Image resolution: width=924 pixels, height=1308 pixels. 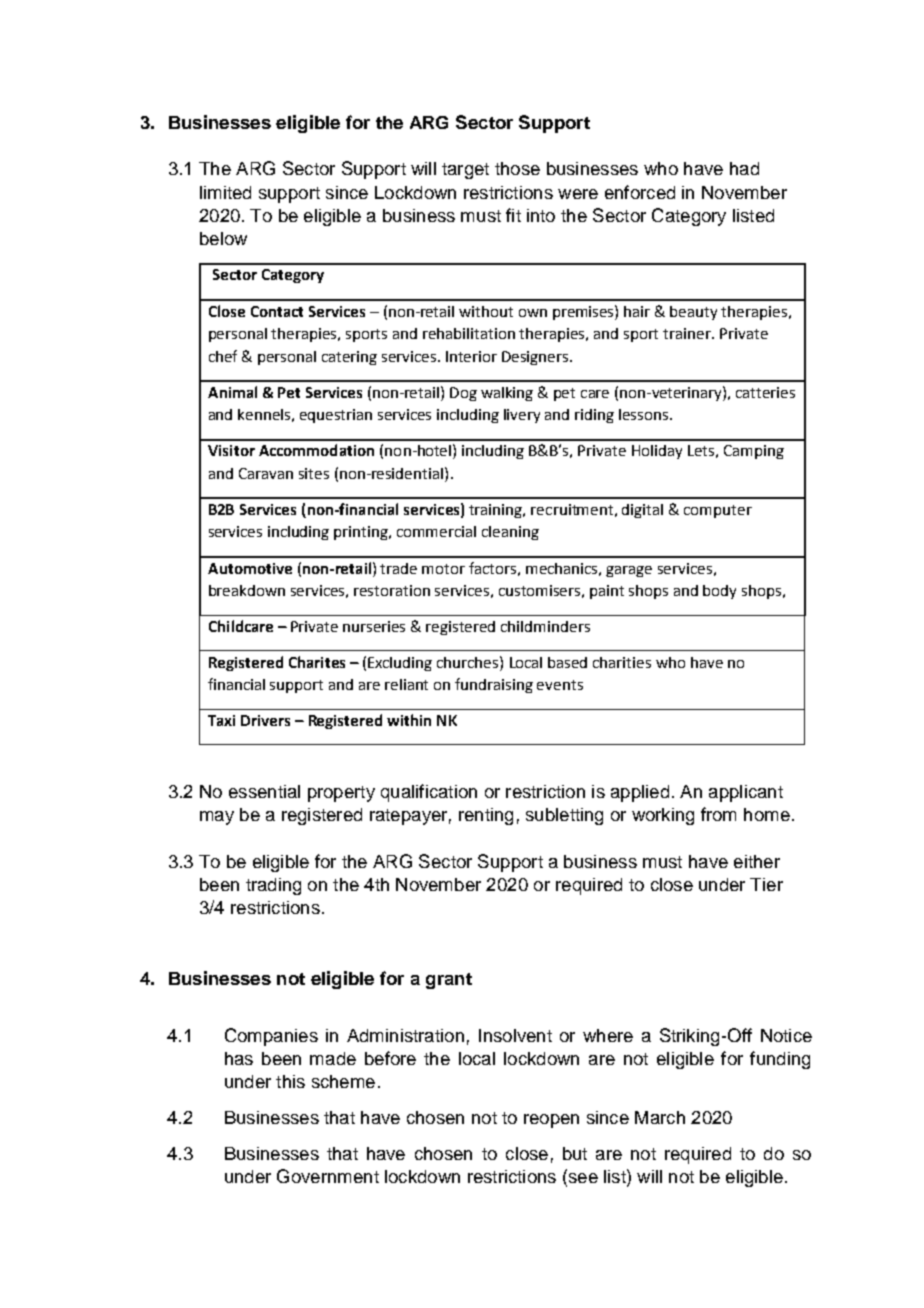 What do you see at coordinates (744, 168) in the screenshot?
I see `had` at bounding box center [744, 168].
